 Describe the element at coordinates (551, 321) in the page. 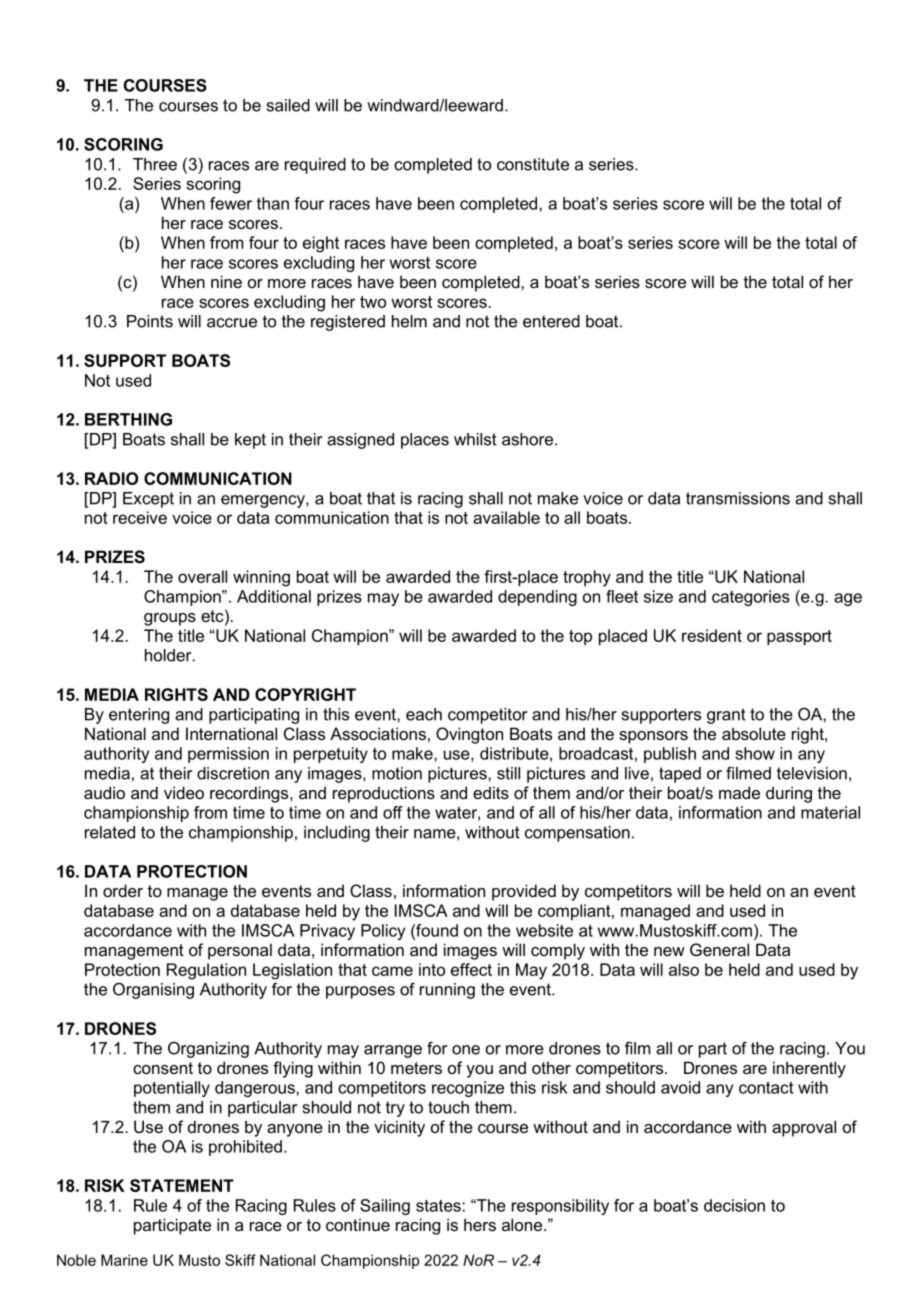

I see `entered` at that location.
